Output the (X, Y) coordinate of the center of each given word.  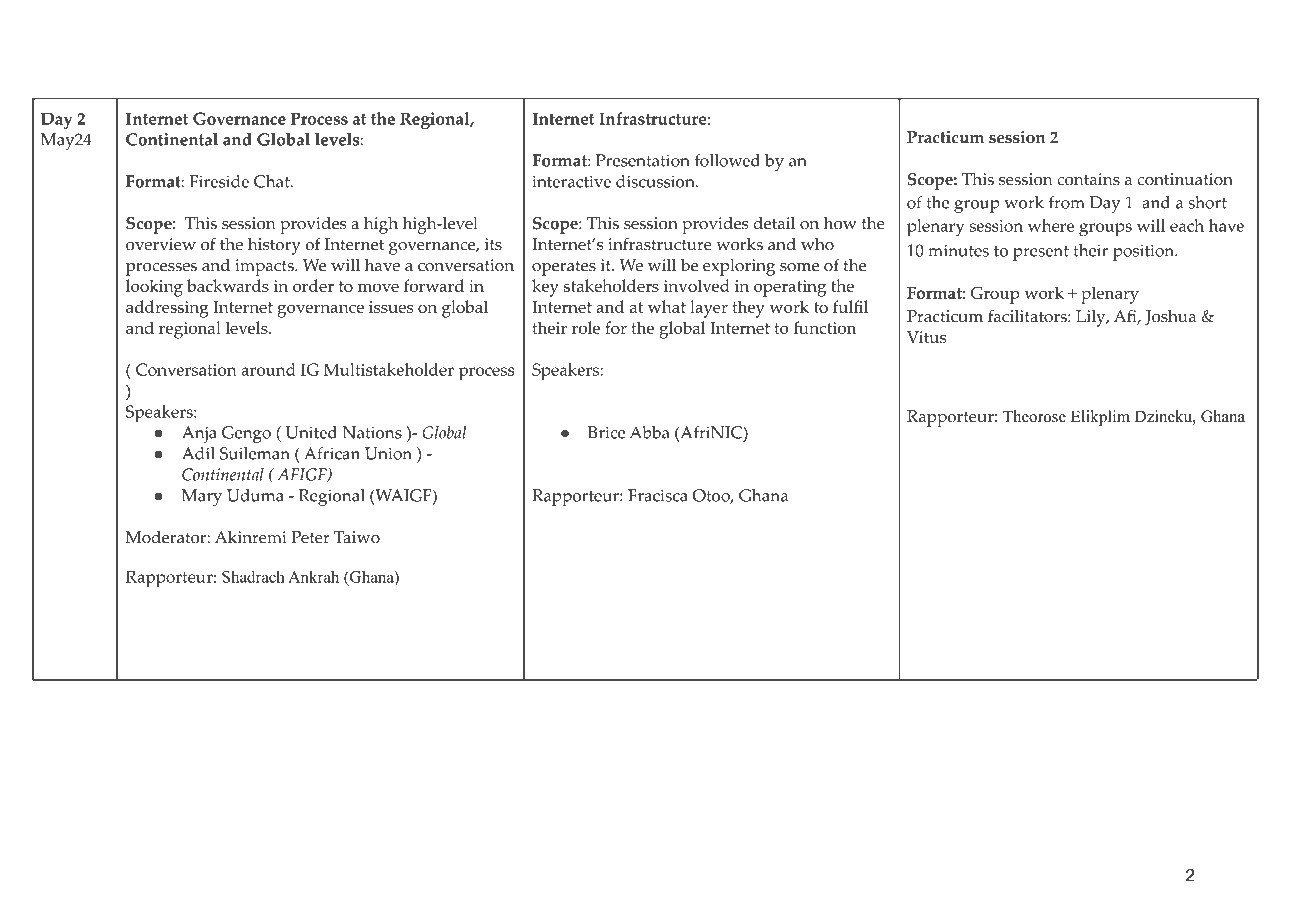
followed (727, 160)
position (1145, 252)
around (268, 369)
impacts (265, 267)
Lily (1092, 318)
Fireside (219, 181)
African (332, 453)
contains (1088, 179)
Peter (311, 537)
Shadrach (253, 576)
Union (388, 453)
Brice (606, 432)
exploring (739, 267)
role (586, 327)
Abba (649, 432)
